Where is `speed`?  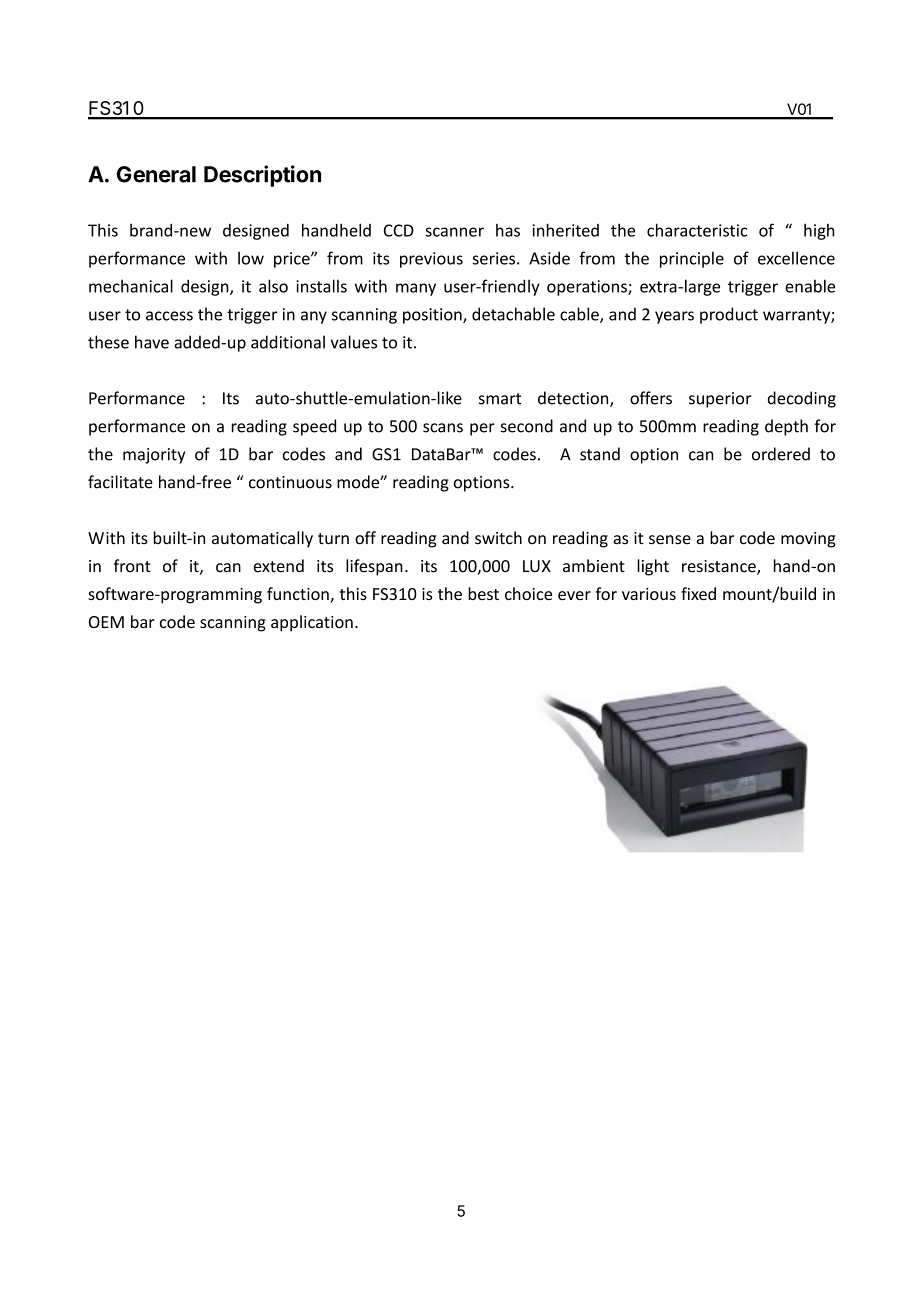
speed is located at coordinates (314, 427).
